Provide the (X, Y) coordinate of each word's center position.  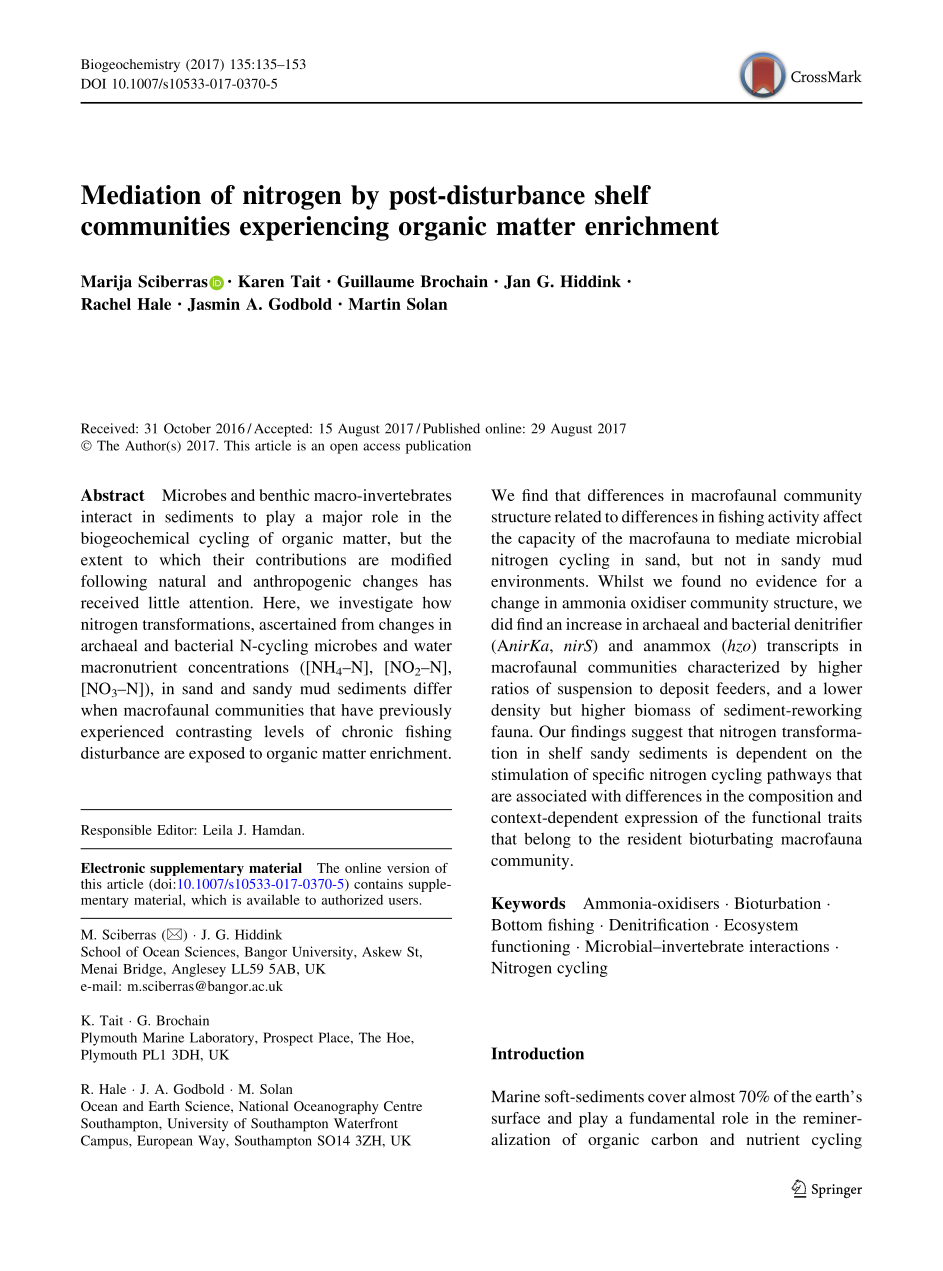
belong (547, 840)
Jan (517, 282)
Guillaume (375, 281)
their (228, 559)
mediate (763, 538)
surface (516, 1118)
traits (845, 817)
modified (421, 559)
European (165, 1142)
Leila (218, 830)
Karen (261, 281)
